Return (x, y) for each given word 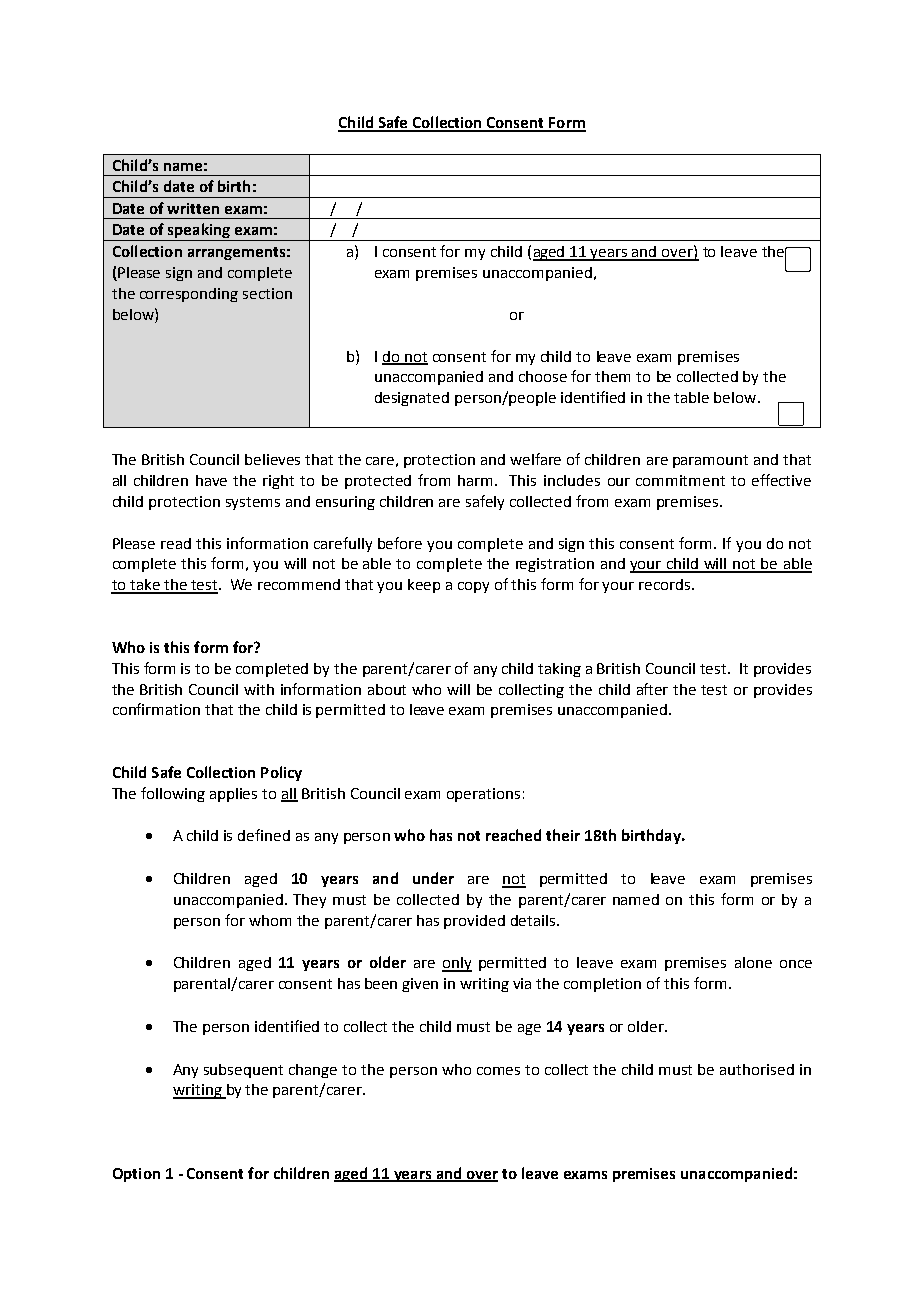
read (176, 543)
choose (543, 376)
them (612, 376)
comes (498, 1071)
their (563, 835)
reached (513, 835)
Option (136, 1175)
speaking (199, 232)
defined (264, 835)
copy (473, 587)
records (666, 584)
